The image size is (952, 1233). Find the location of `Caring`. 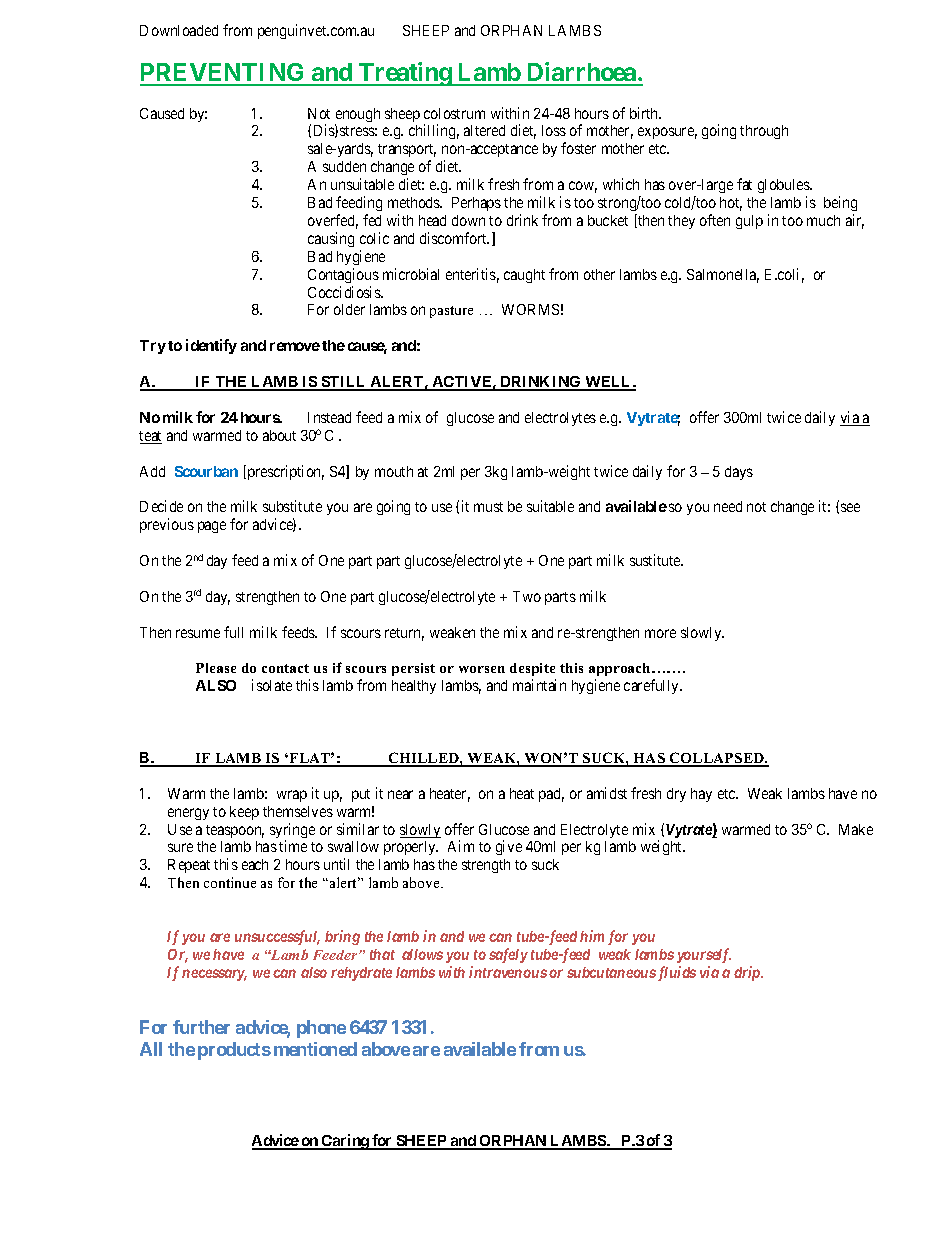

Caring is located at coordinates (345, 1142).
